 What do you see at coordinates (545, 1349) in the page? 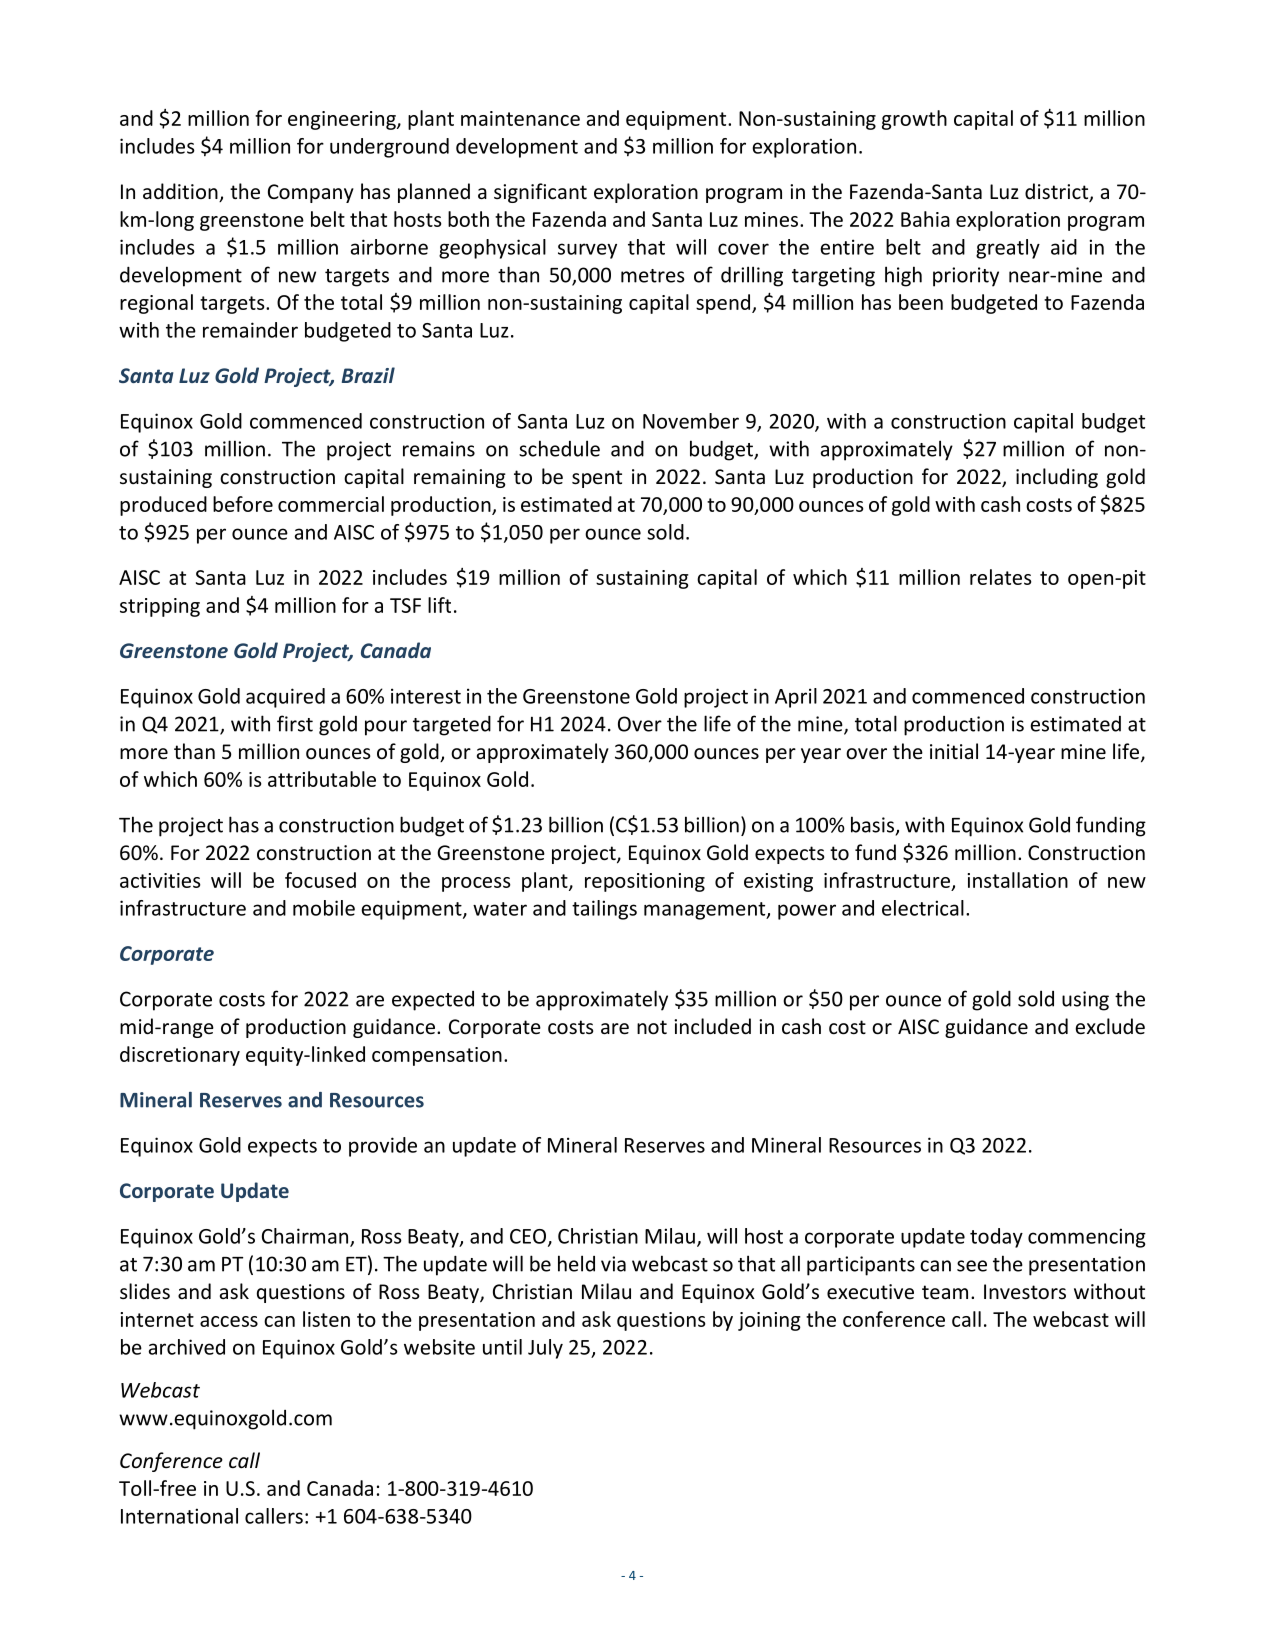
I see `July` at bounding box center [545, 1349].
